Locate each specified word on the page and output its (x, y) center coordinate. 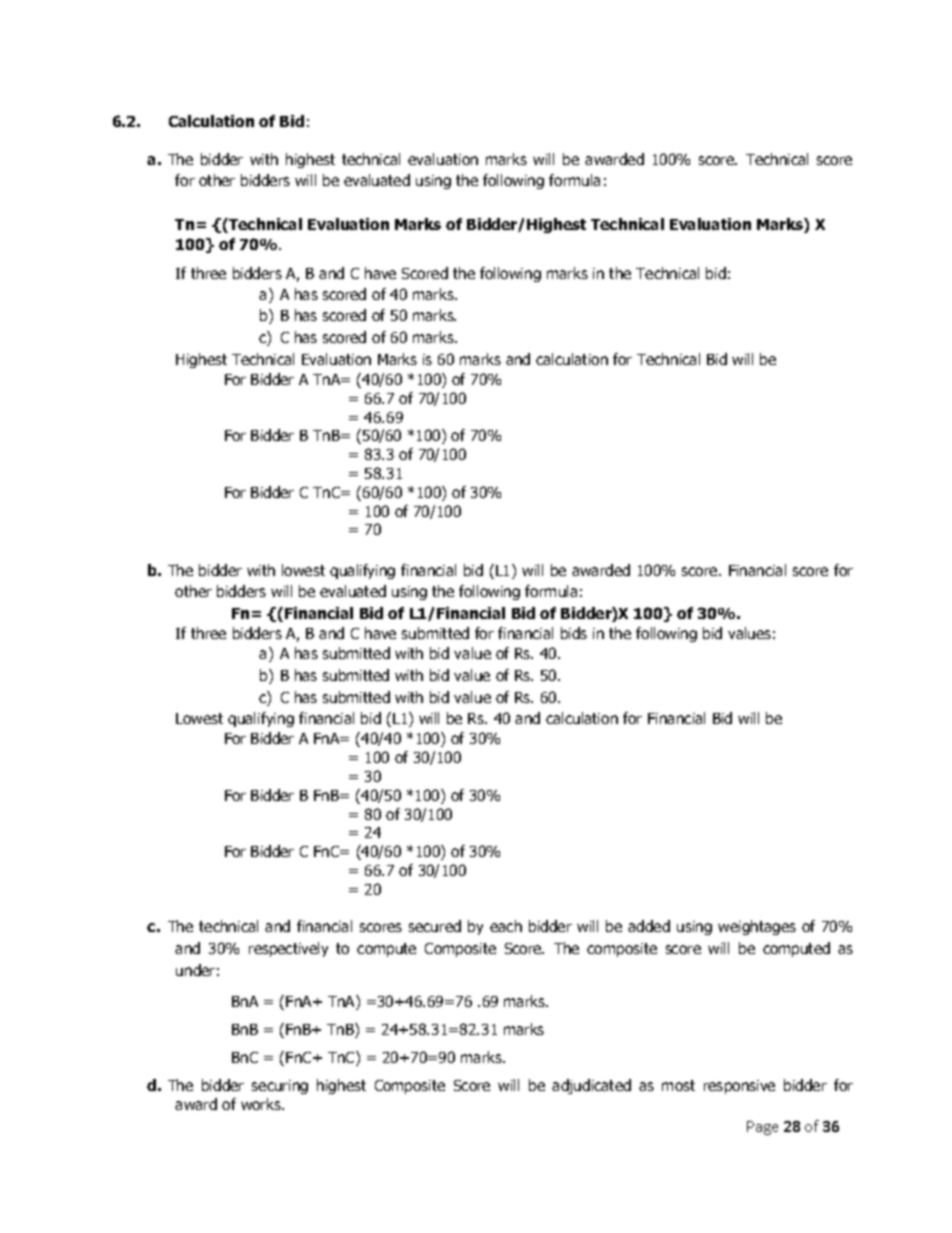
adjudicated (591, 1086)
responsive (739, 1087)
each (506, 926)
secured (435, 926)
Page (762, 1128)
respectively (288, 949)
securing (280, 1087)
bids (574, 633)
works (262, 1104)
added (649, 926)
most (678, 1085)
